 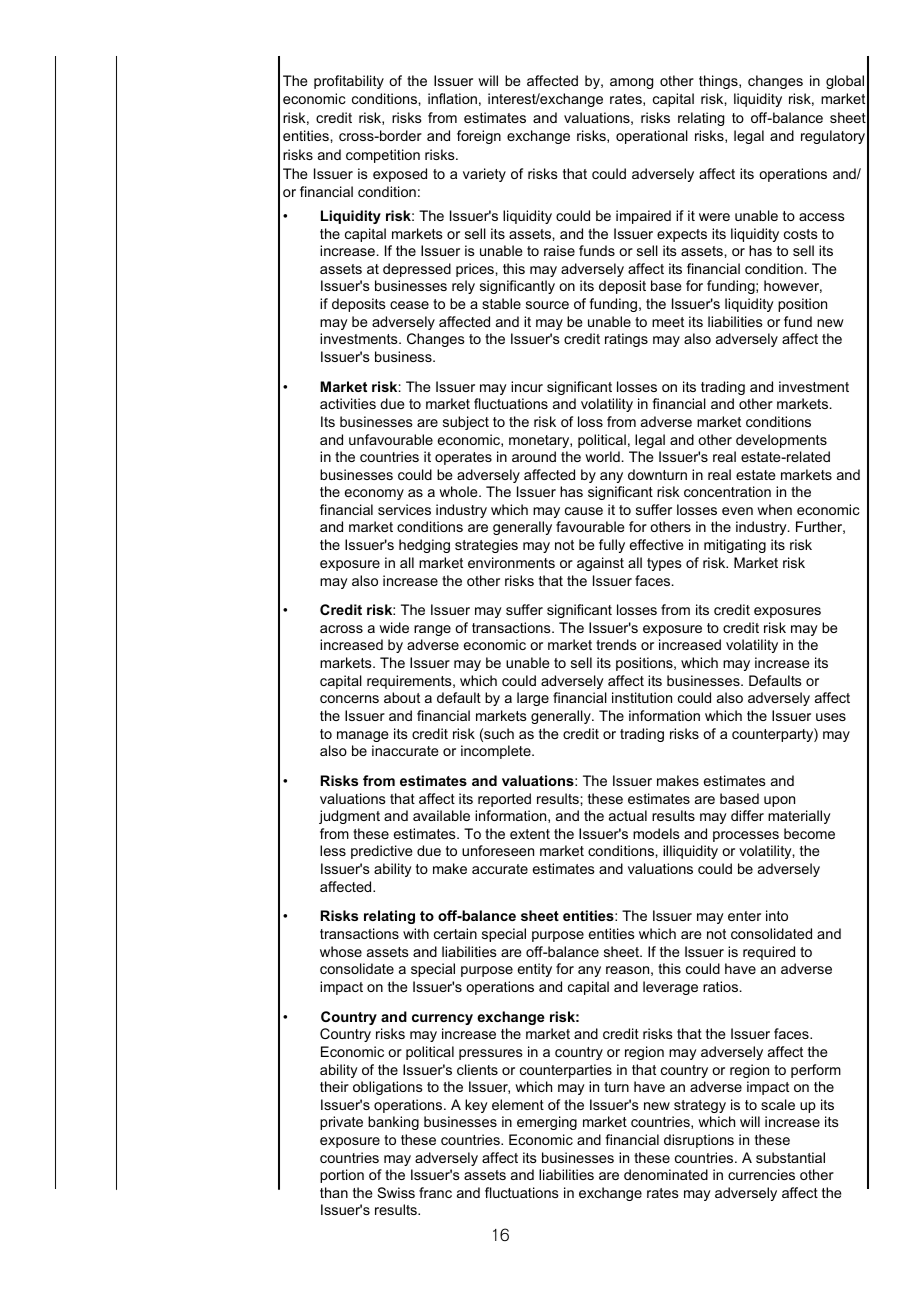 What do you see at coordinates (547, 1123) in the document?
I see `emerging` at bounding box center [547, 1123].
